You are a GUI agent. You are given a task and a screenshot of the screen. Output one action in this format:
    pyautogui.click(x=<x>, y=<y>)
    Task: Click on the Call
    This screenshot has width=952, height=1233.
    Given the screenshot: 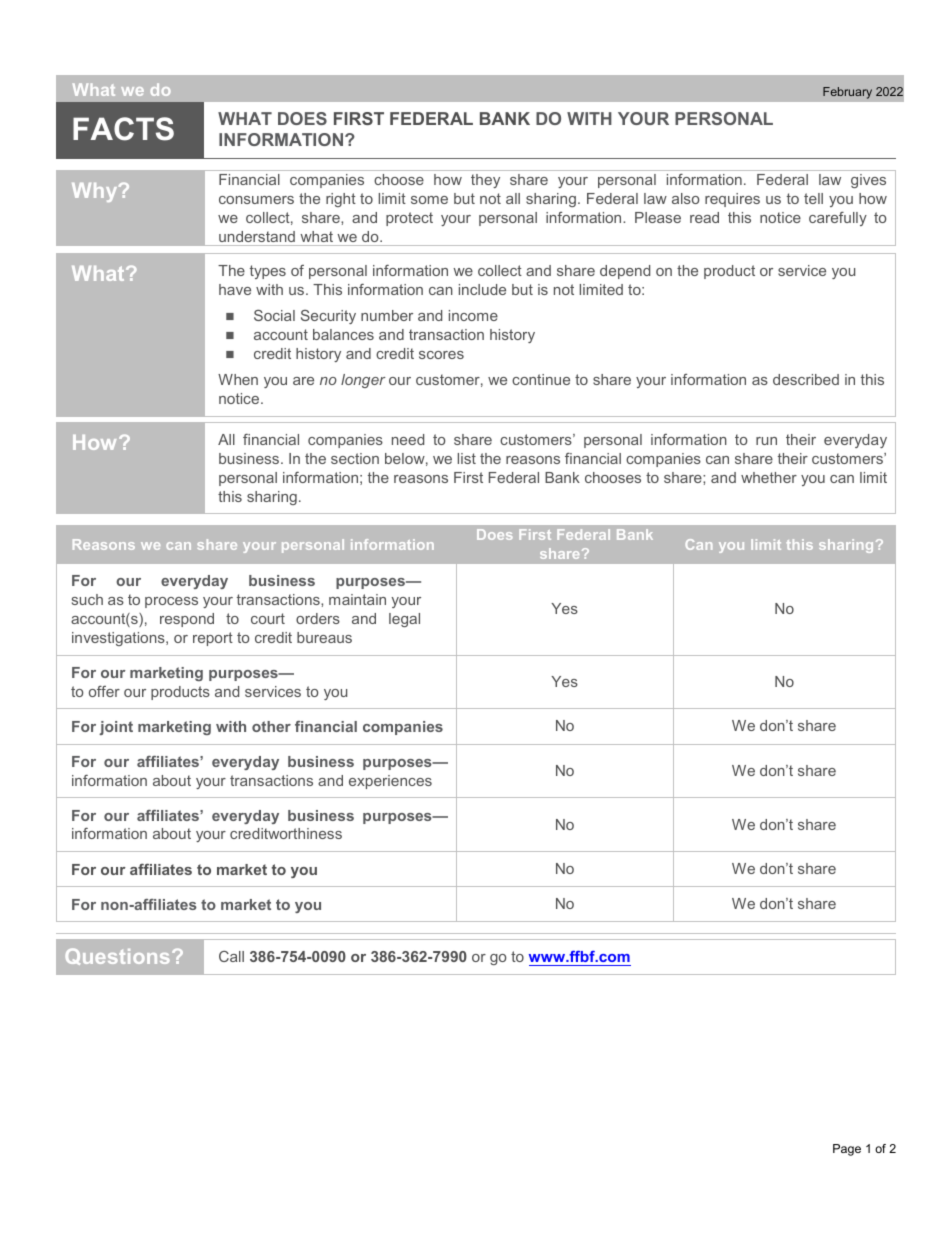 What is the action you would take?
    pyautogui.click(x=231, y=956)
